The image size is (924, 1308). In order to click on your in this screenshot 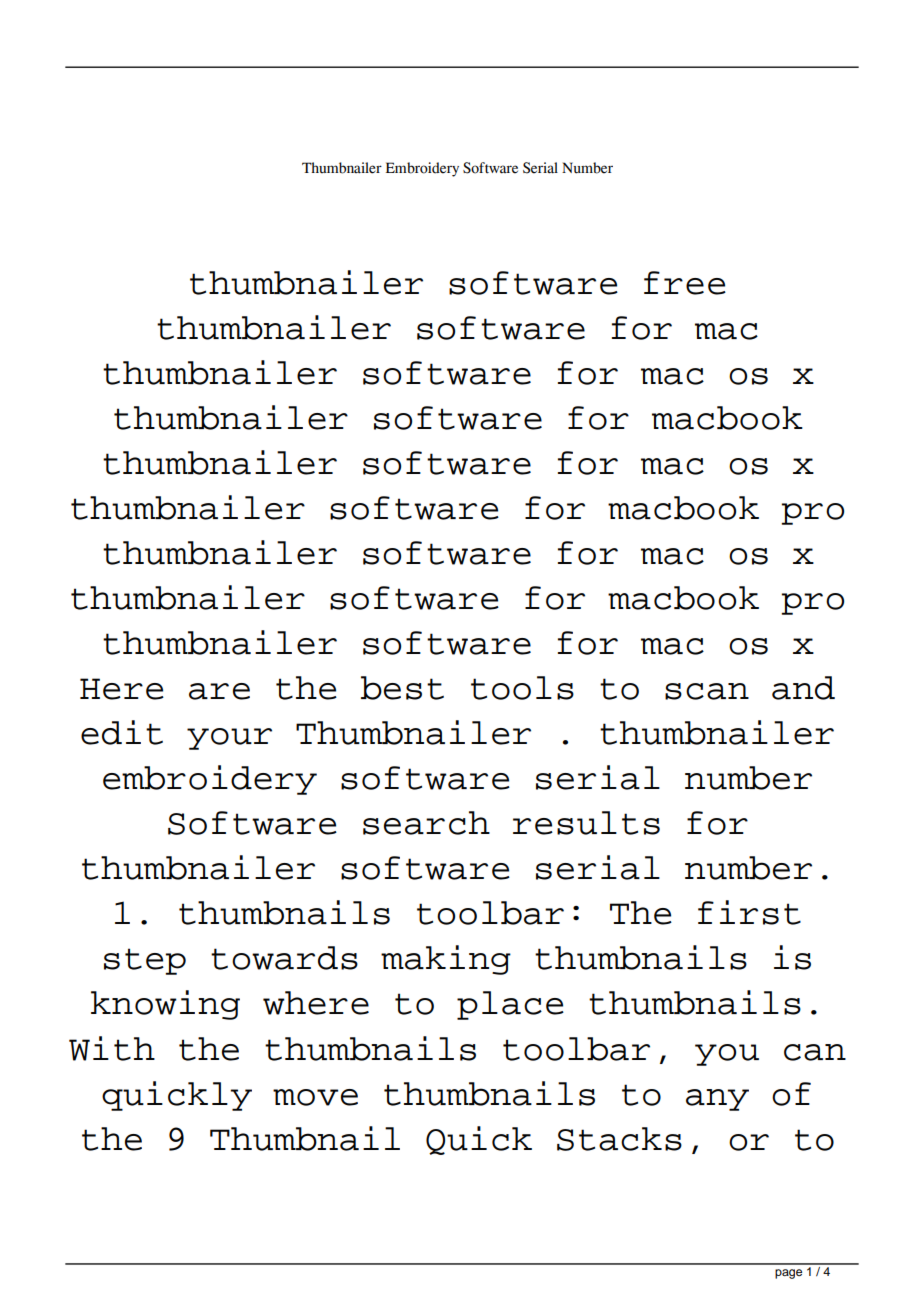, I will do `click(229, 739)`.
